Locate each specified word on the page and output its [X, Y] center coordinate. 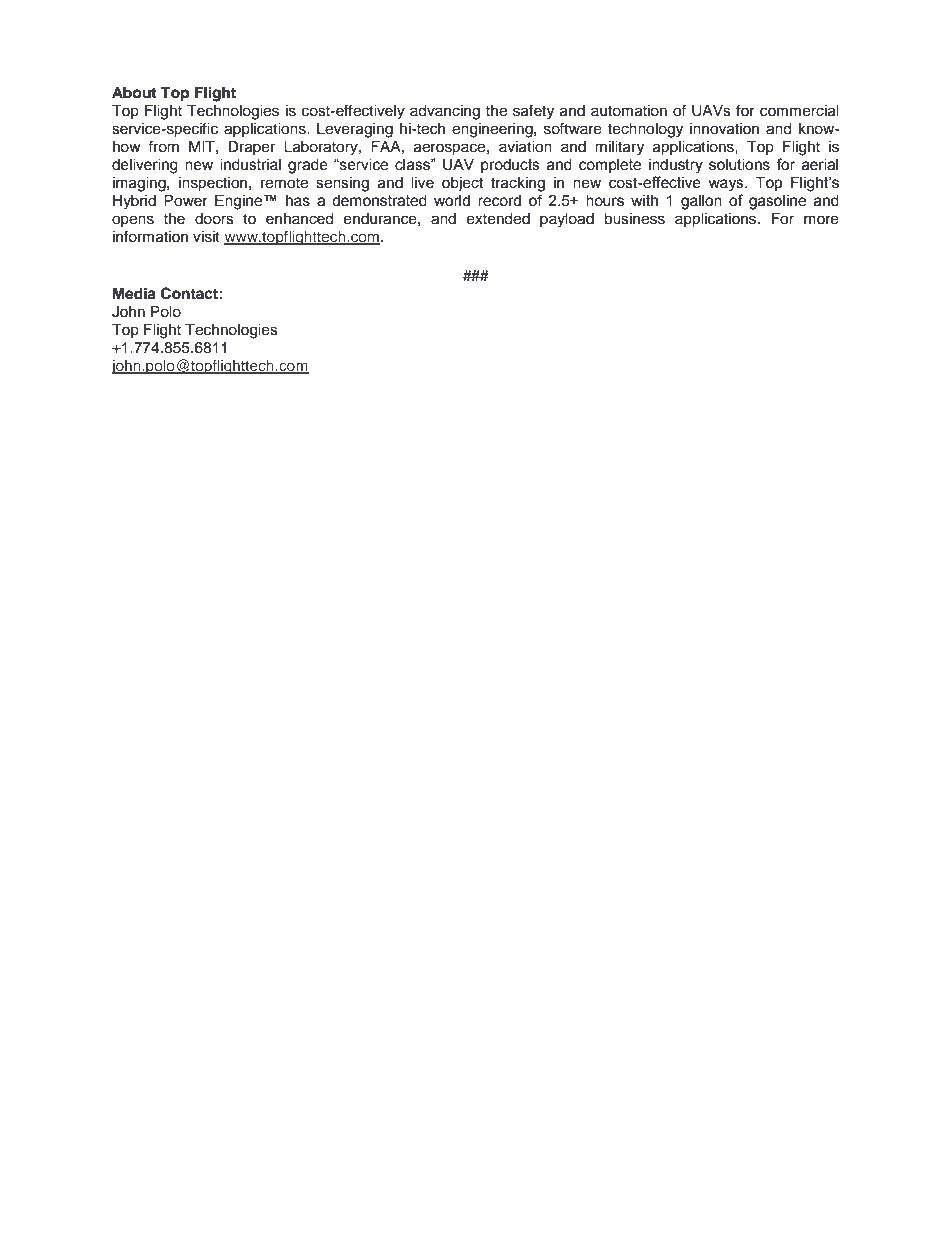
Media [134, 293]
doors [214, 219]
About [134, 93]
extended [498, 219]
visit [206, 237]
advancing [445, 112]
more [821, 220]
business [634, 219]
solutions [739, 165]
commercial [799, 111]
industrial [250, 165]
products [510, 166]
